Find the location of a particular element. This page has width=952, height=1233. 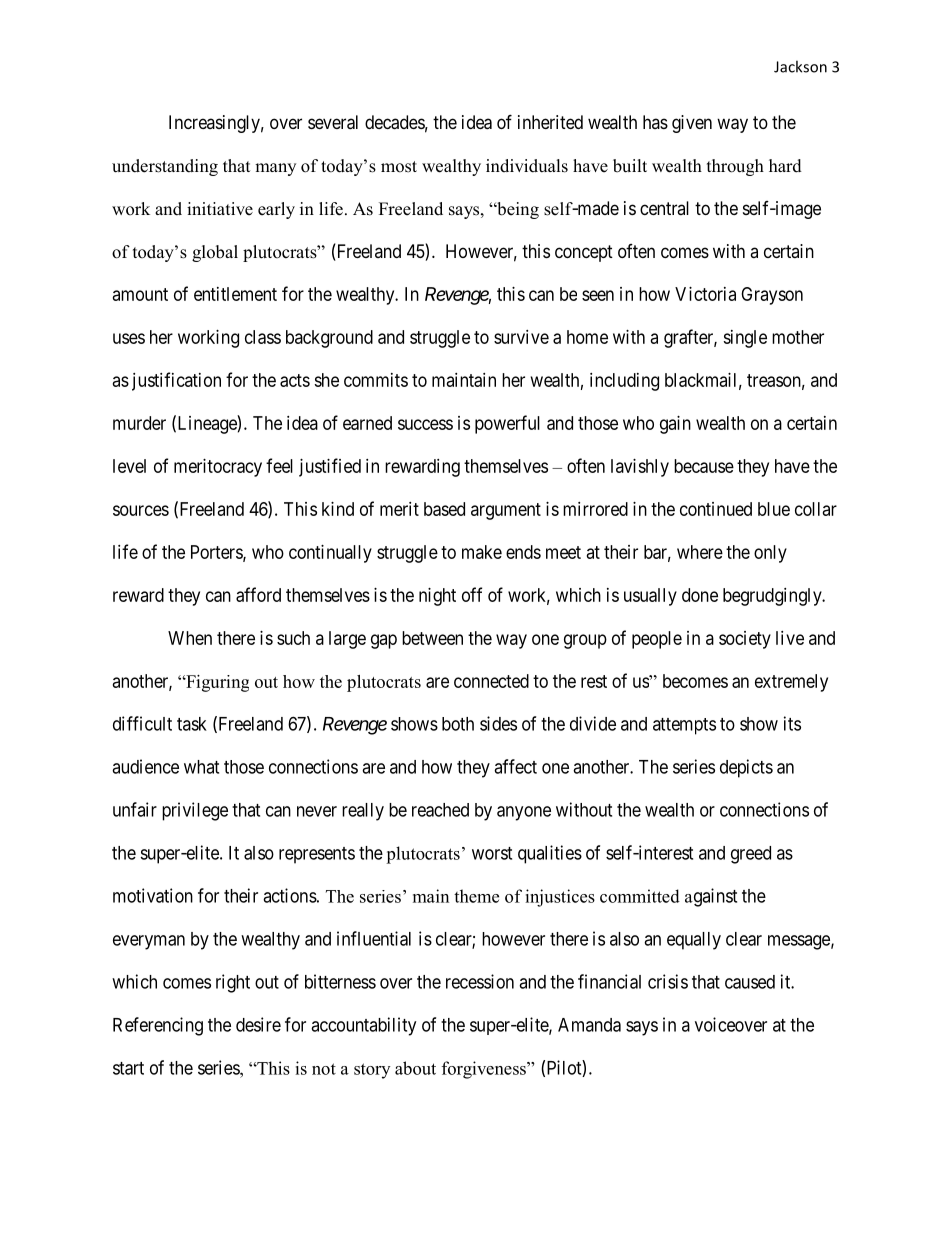

depicts is located at coordinates (746, 768).
